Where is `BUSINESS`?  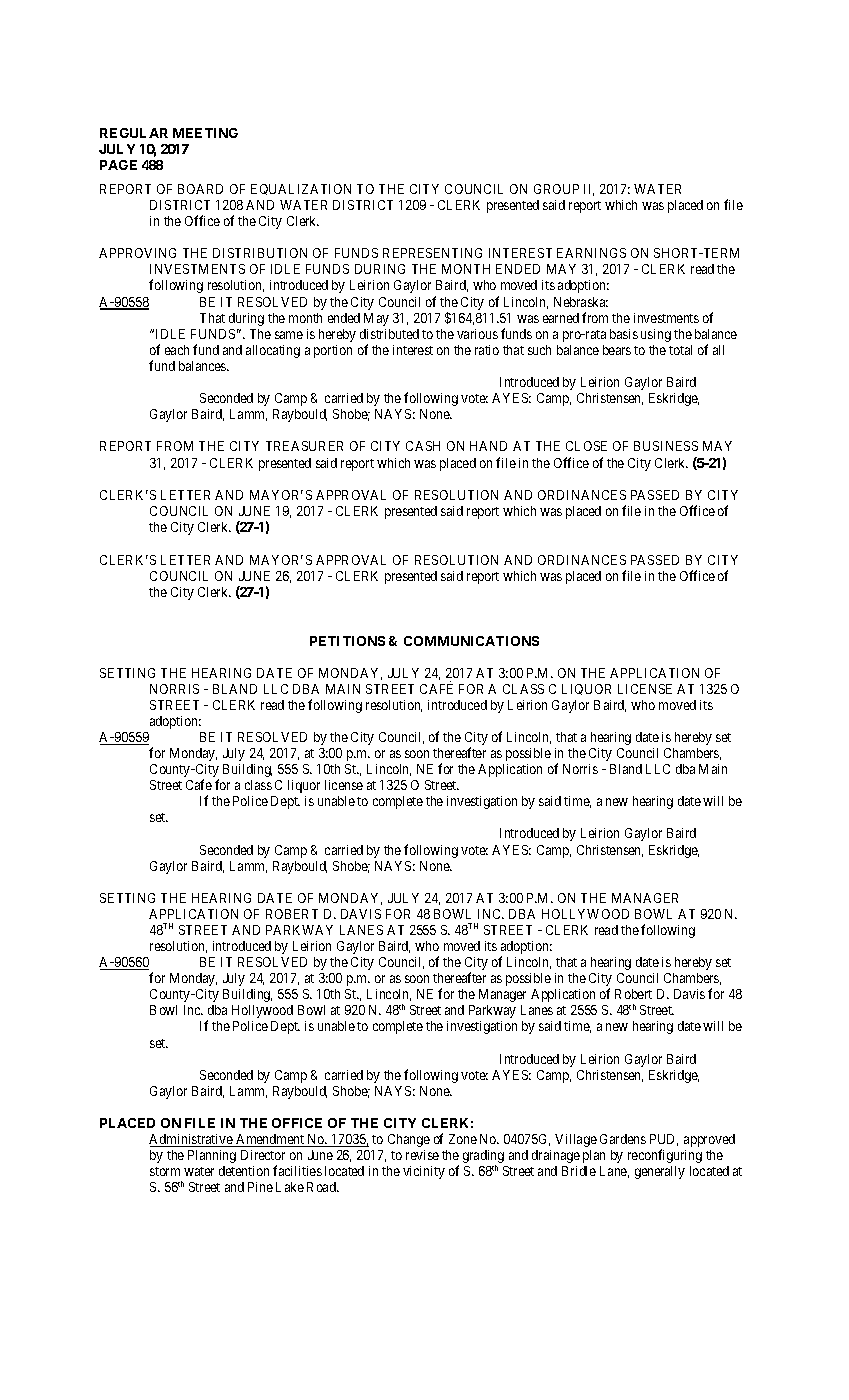
BUSINESS is located at coordinates (666, 446).
